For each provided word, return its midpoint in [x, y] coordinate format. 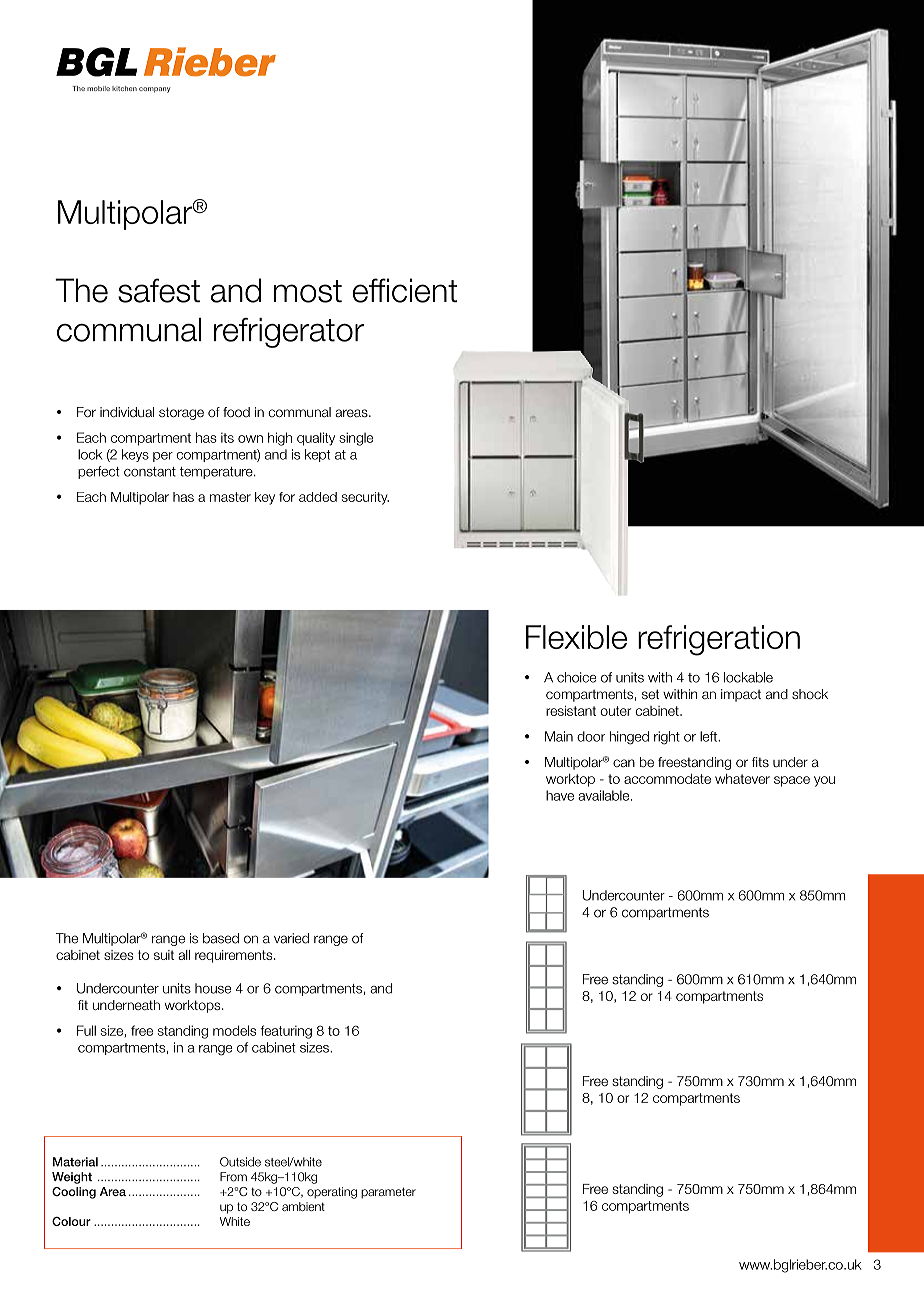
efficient [405, 290]
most [308, 291]
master [230, 497]
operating [332, 1193]
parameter [388, 1193]
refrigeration [719, 640]
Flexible [576, 637]
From [233, 1177]
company [155, 90]
